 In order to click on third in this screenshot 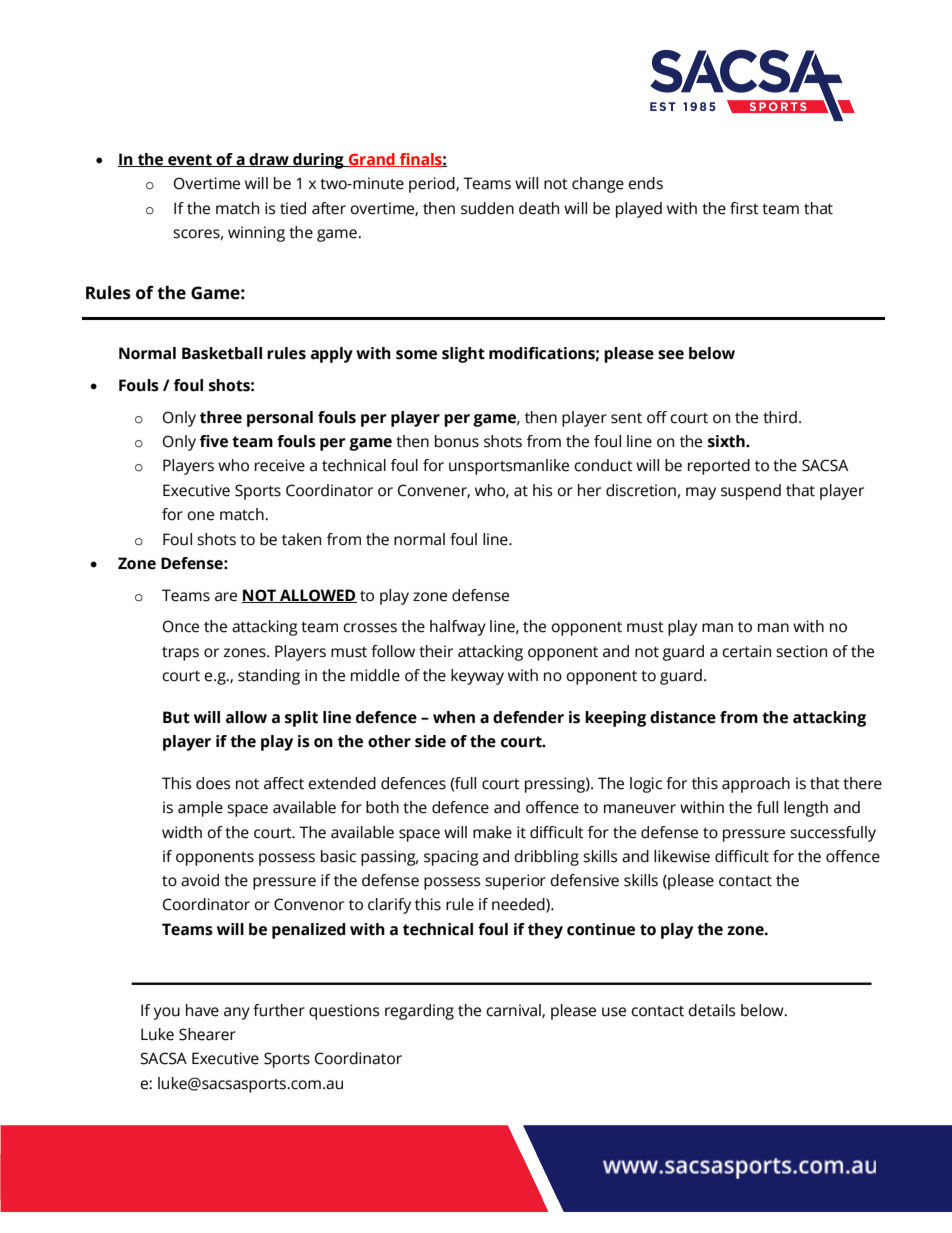, I will do `click(780, 417)`.
